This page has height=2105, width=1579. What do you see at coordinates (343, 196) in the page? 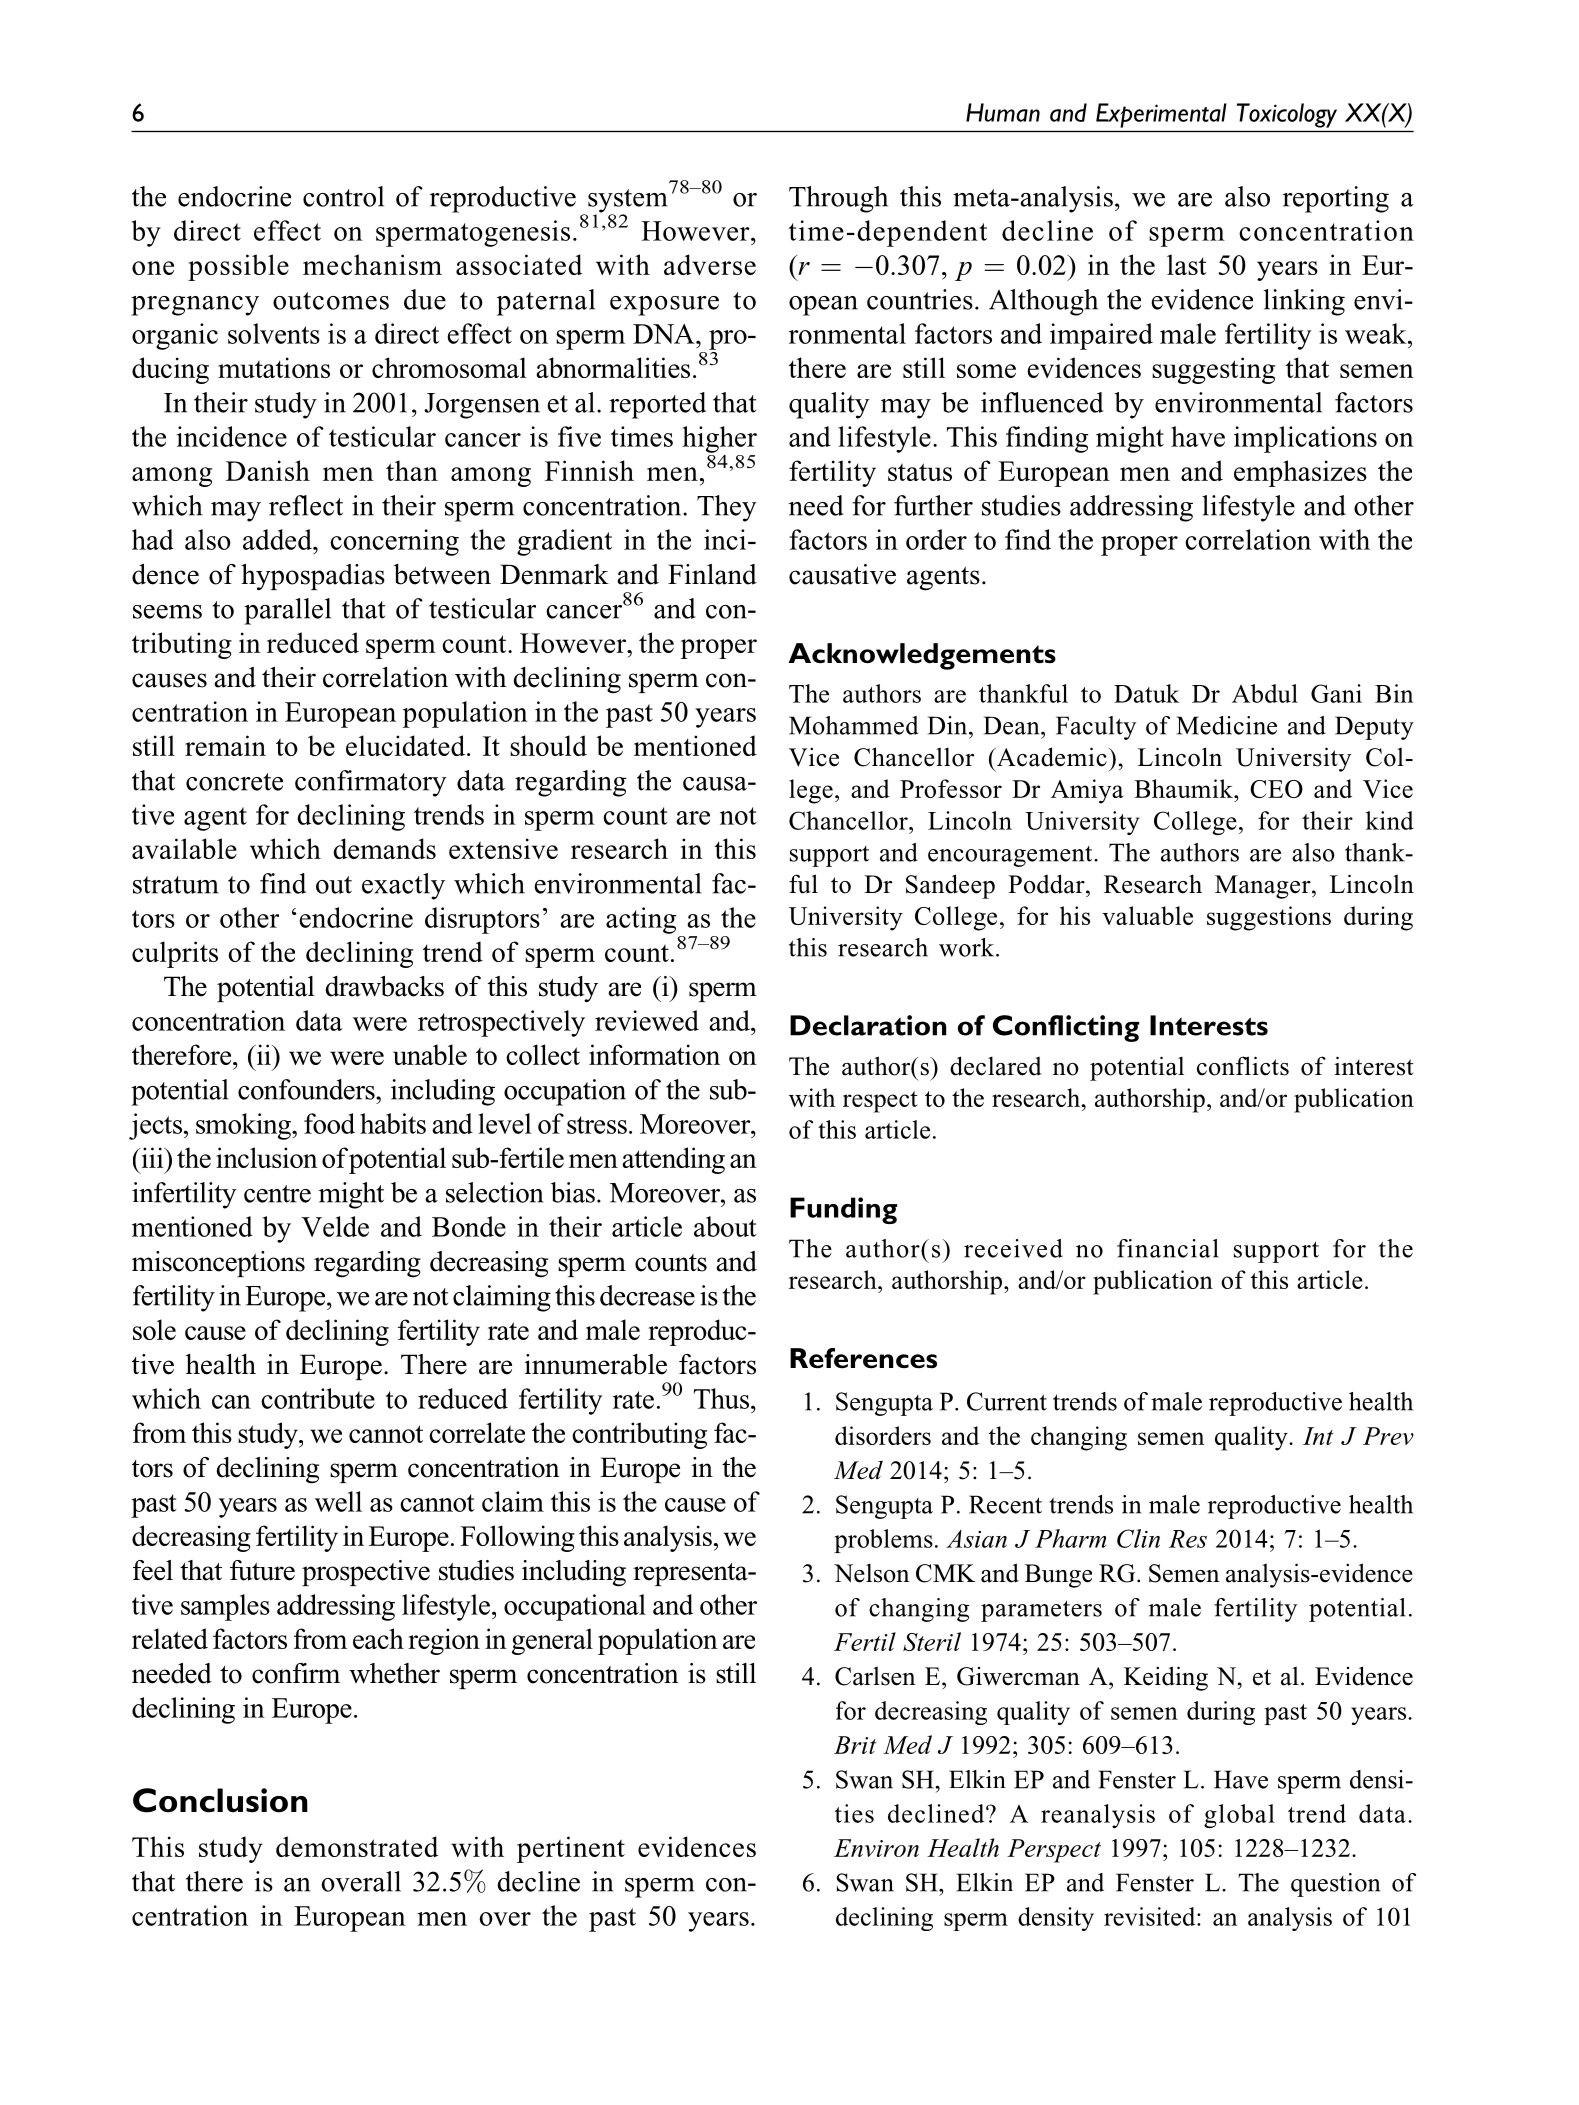
I see `control` at bounding box center [343, 196].
